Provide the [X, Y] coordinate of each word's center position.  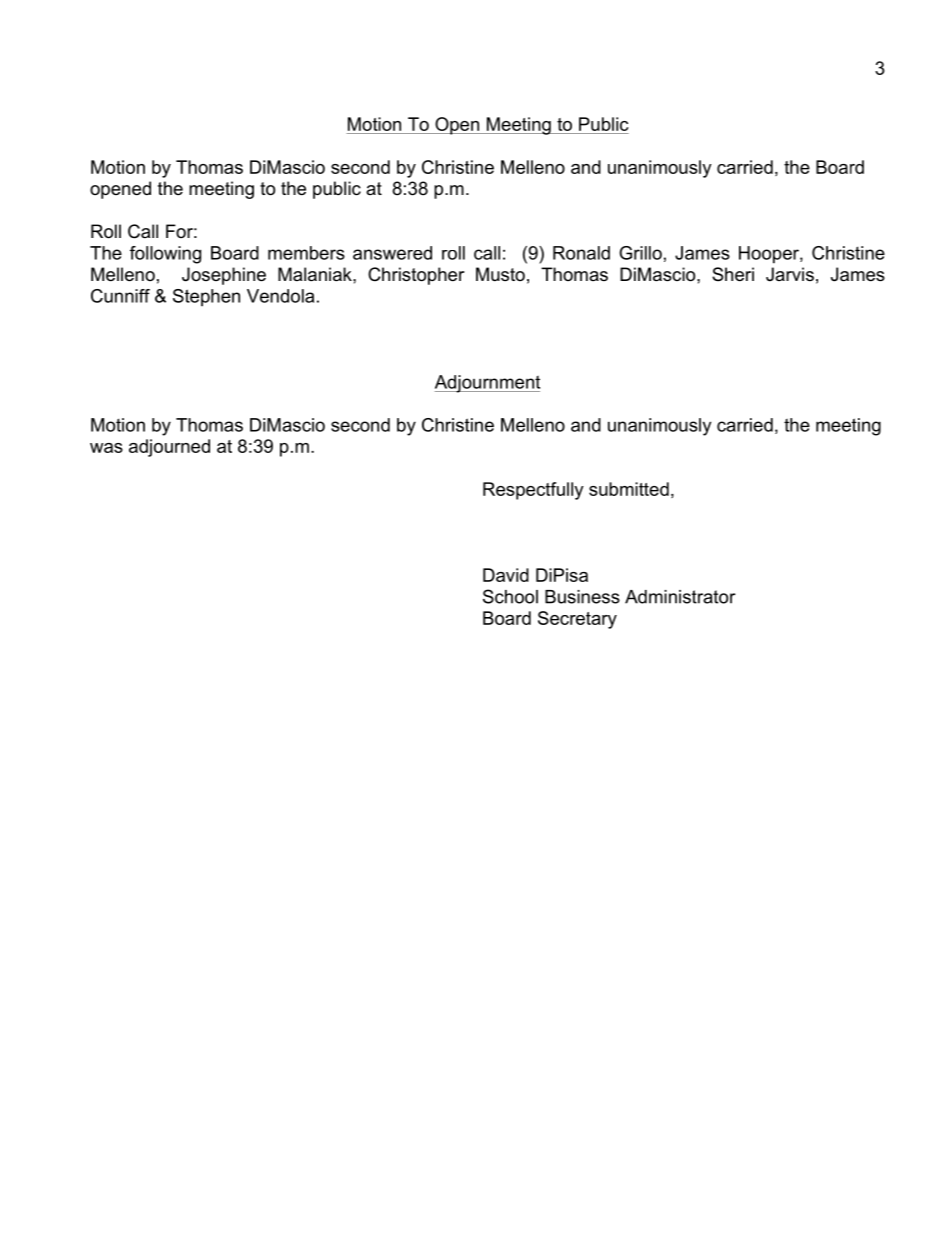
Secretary [577, 620]
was [106, 448]
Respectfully [533, 491]
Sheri [733, 274]
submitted [629, 489]
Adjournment [487, 384]
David [506, 575]
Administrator [680, 597]
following [165, 255]
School [510, 596]
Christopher [416, 276]
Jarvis [790, 274]
